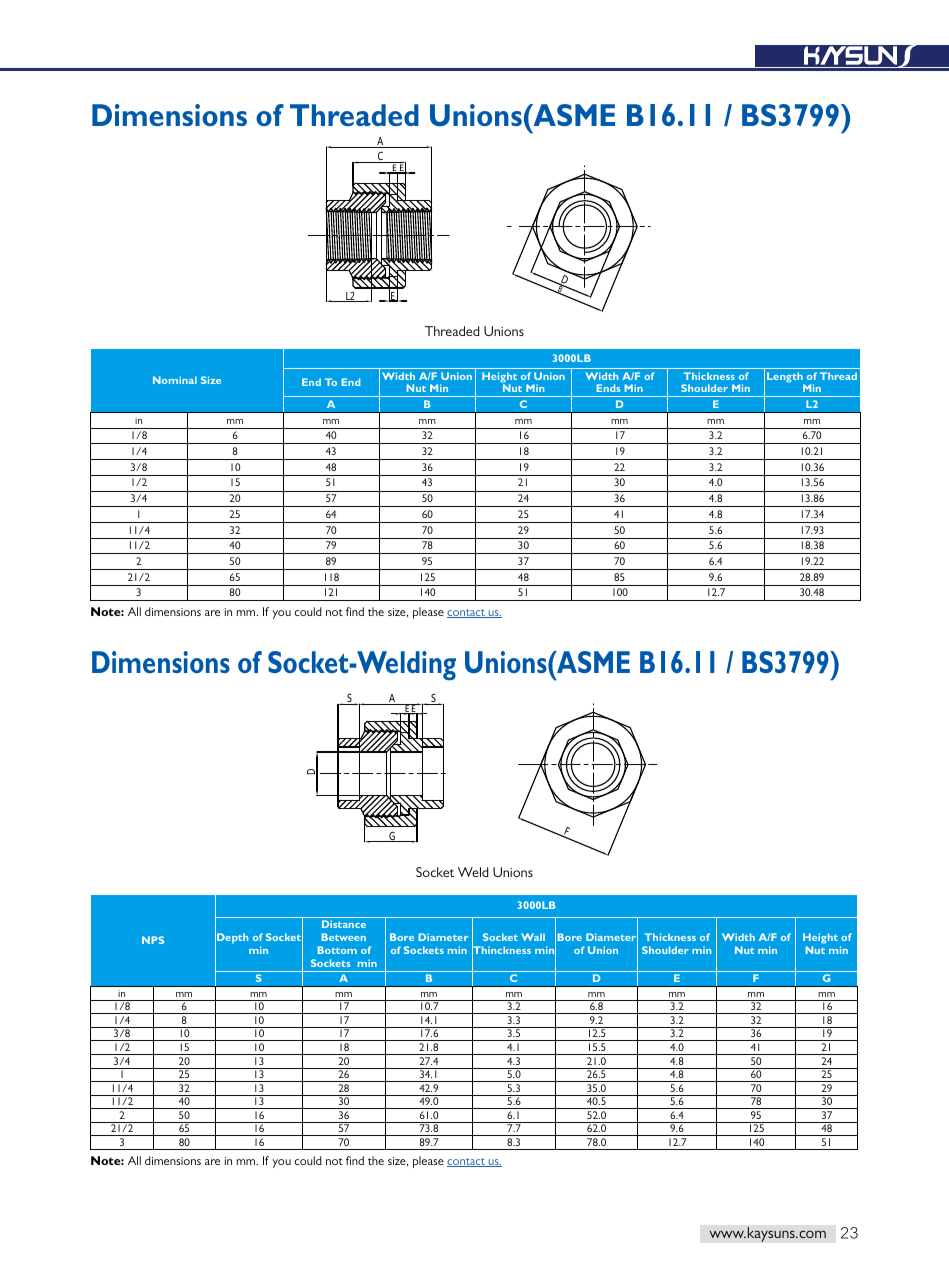  I want to click on NPS, so click(153, 940).
